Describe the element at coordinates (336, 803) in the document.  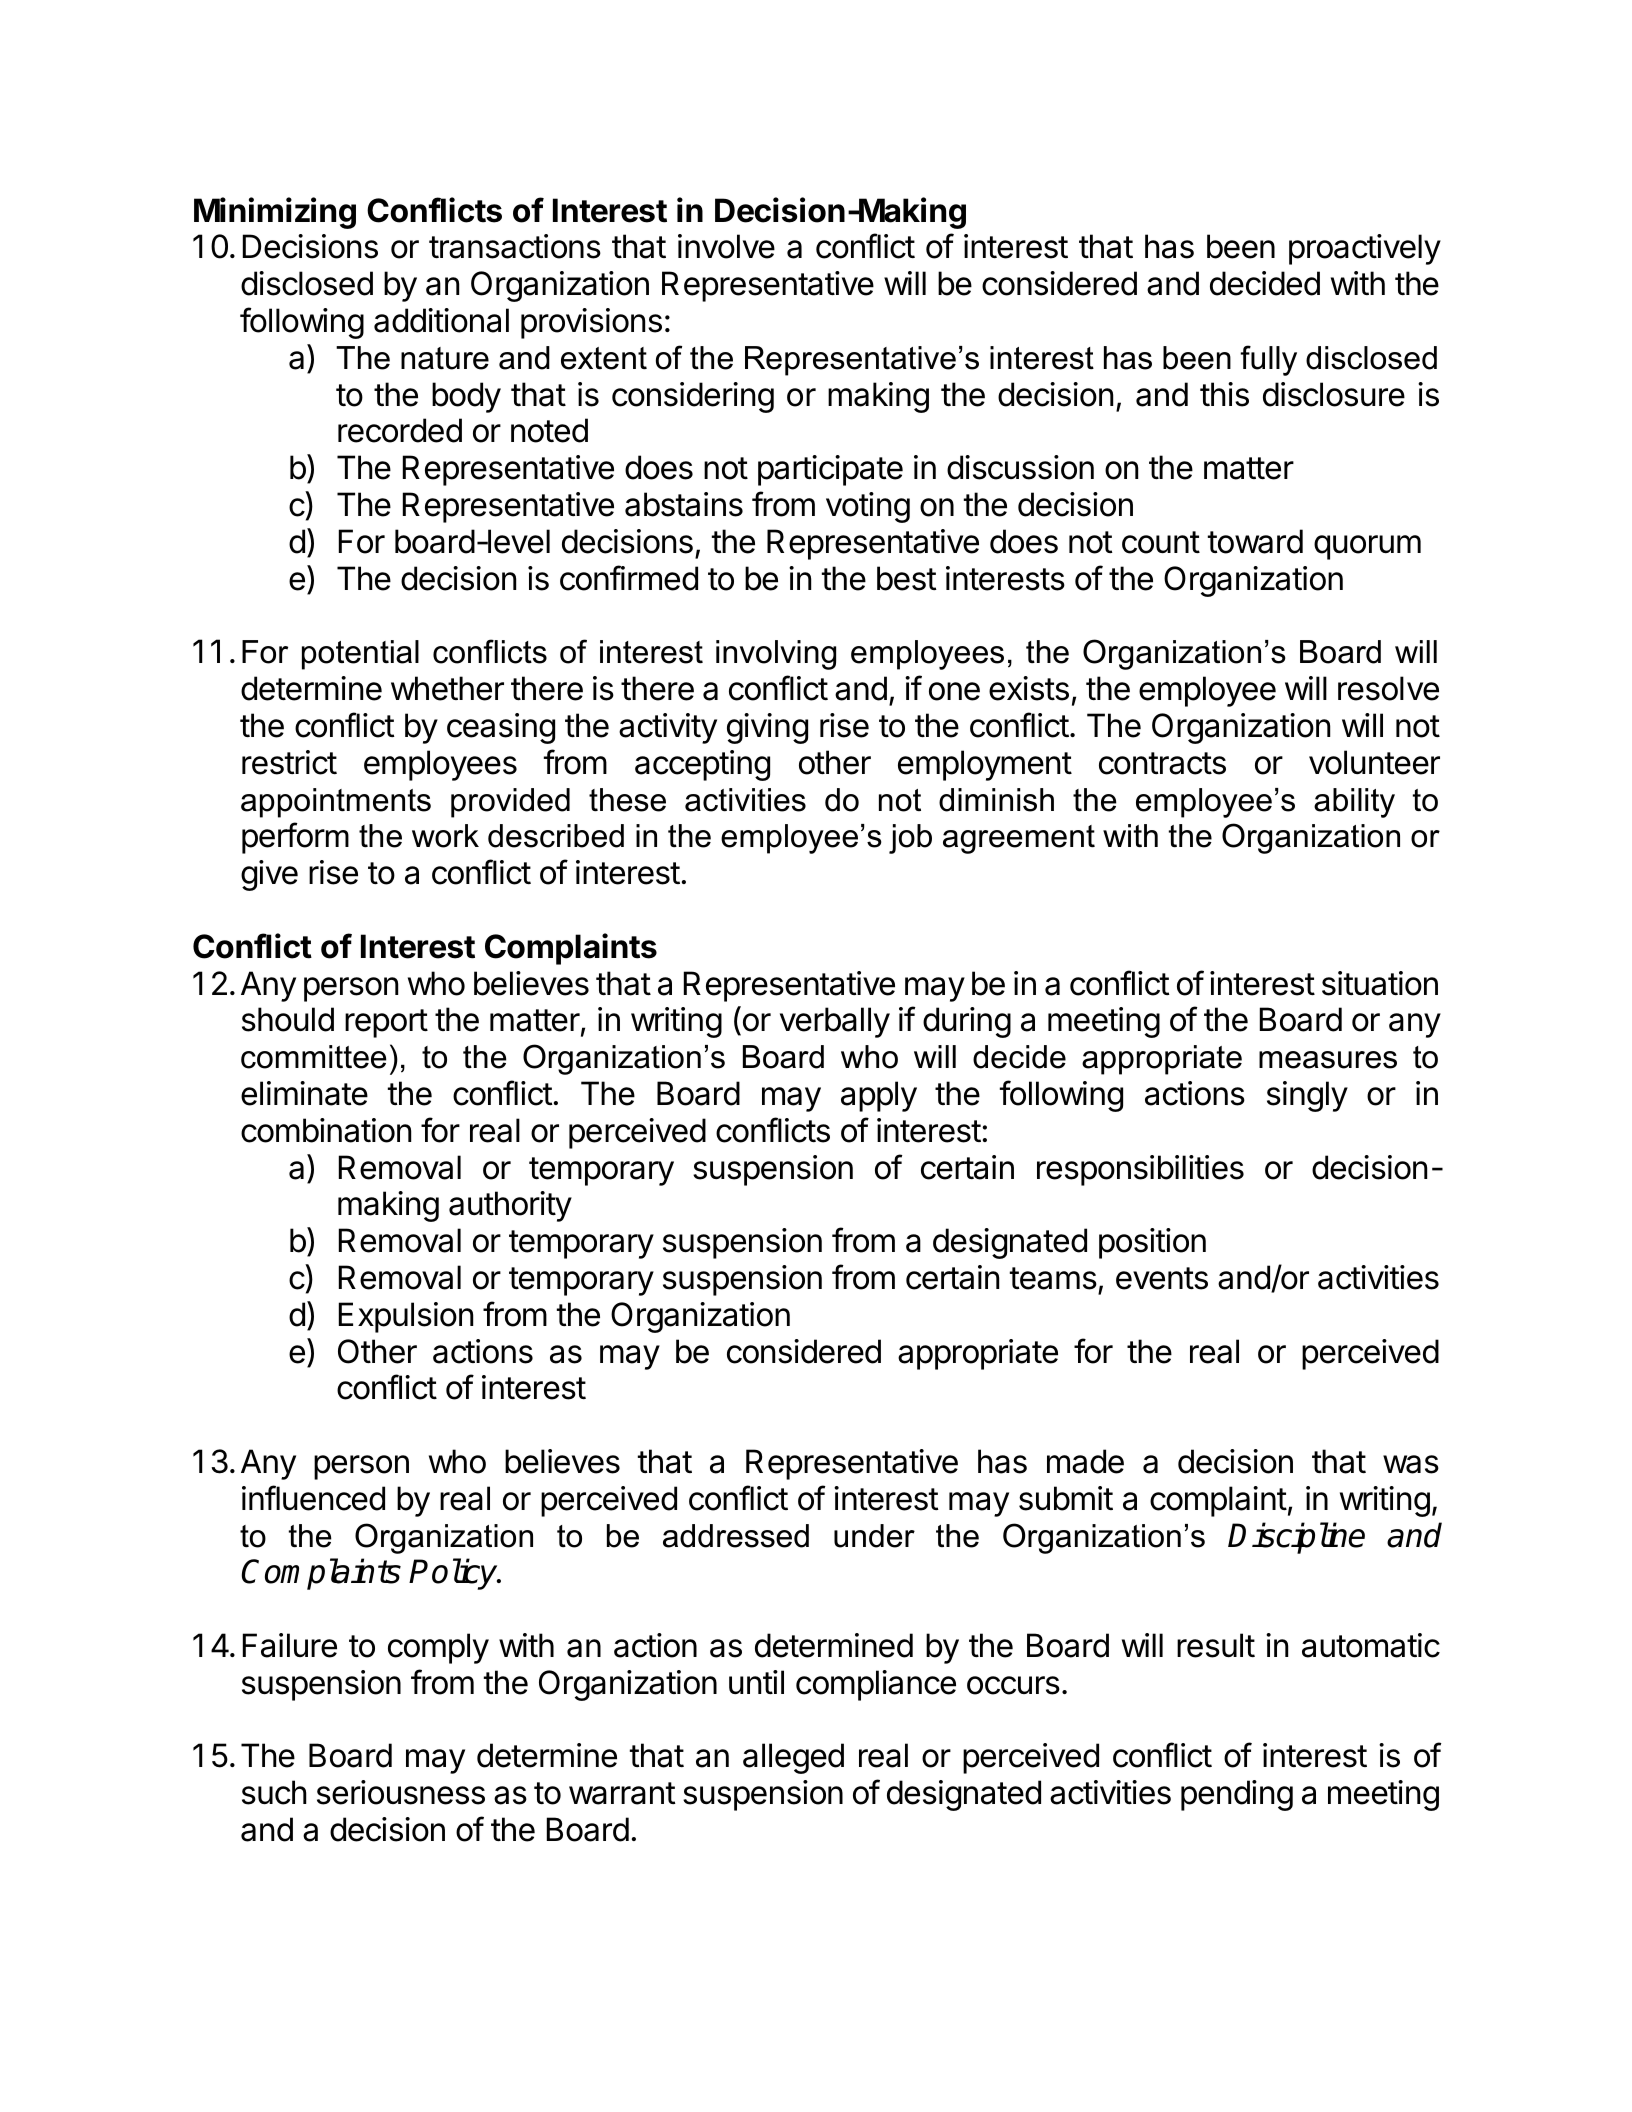
I see `appointments` at that location.
